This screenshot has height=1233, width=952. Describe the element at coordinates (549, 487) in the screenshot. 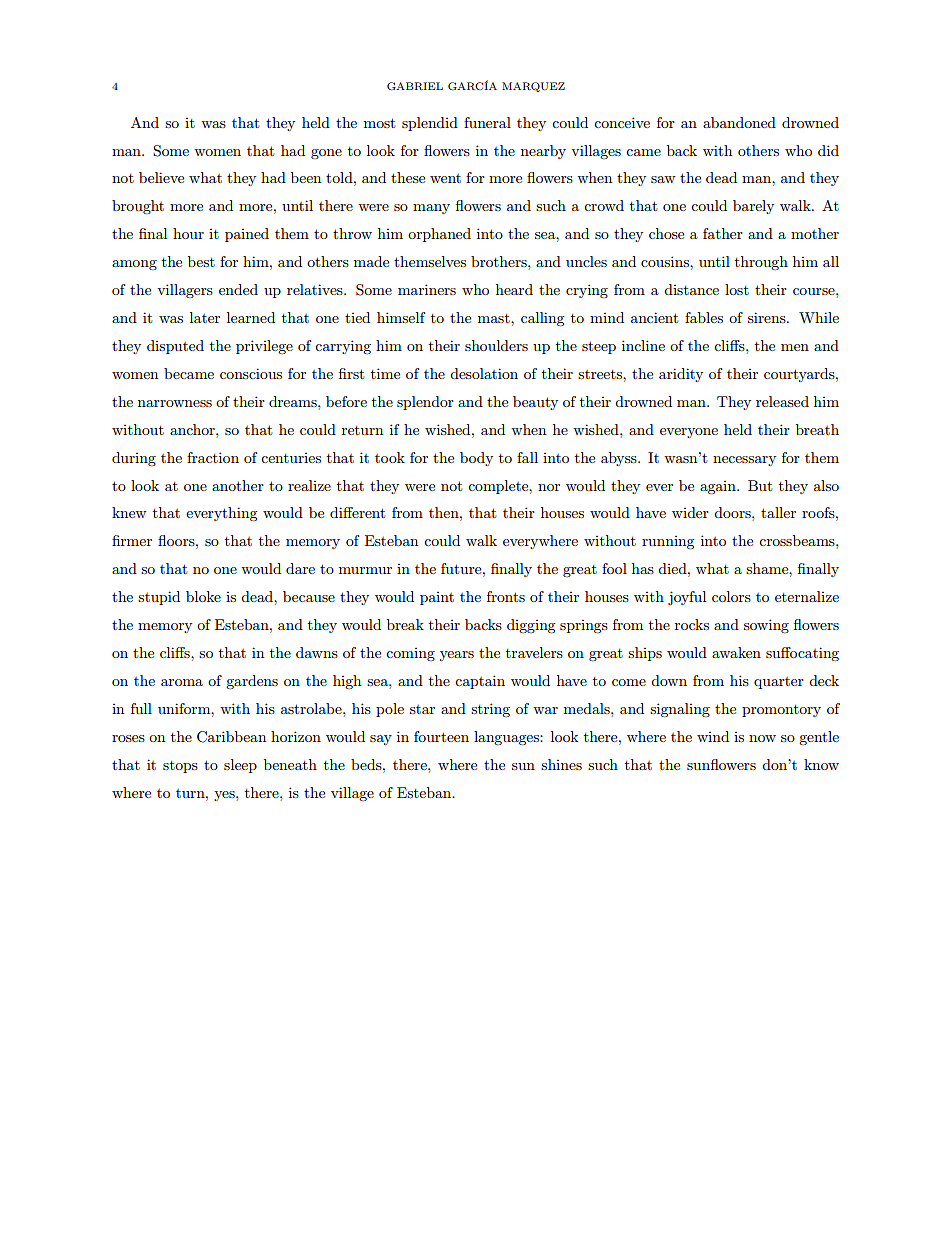

I see `nor` at that location.
